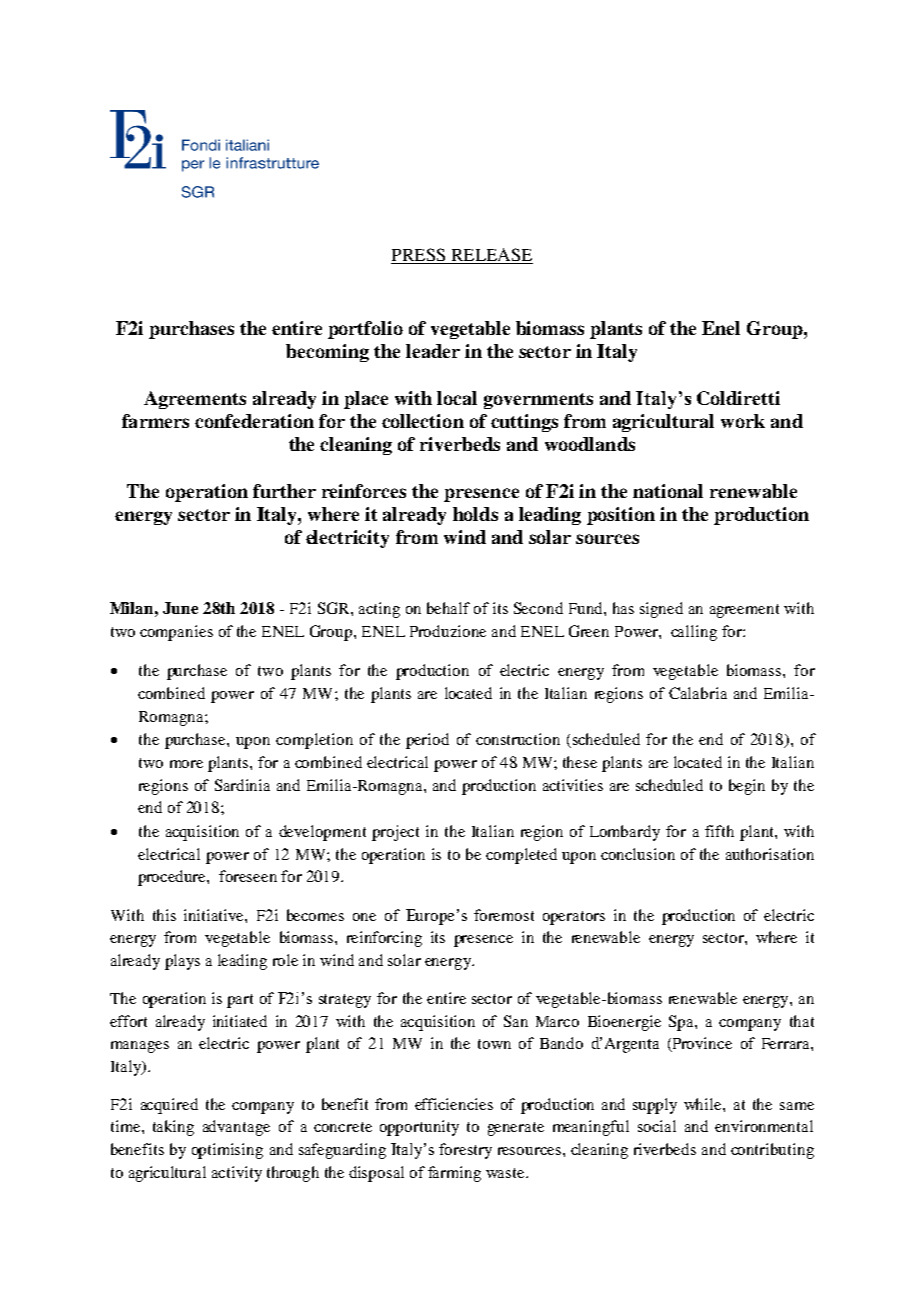  I want to click on optimising, so click(227, 1151).
